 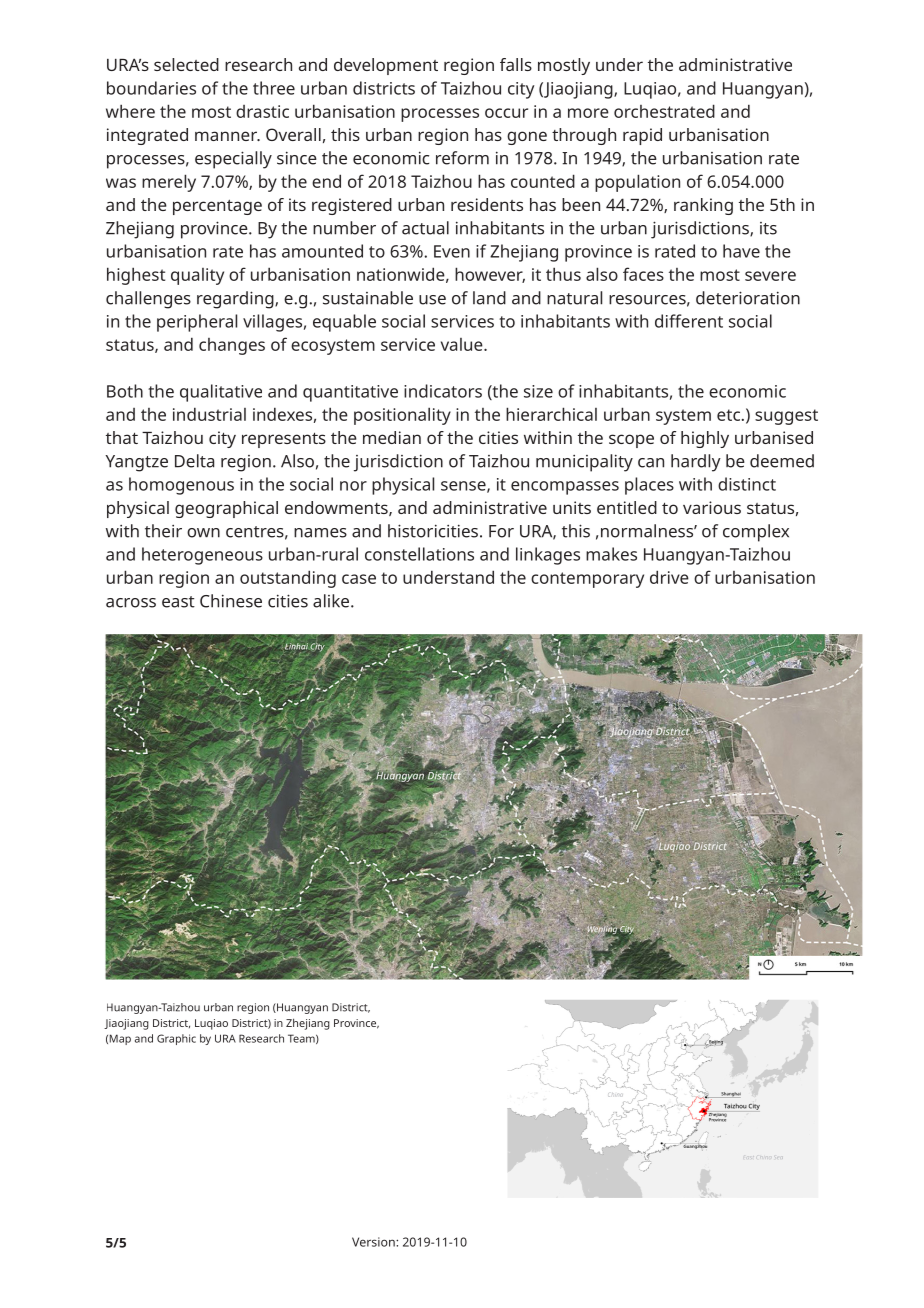 What do you see at coordinates (359, 579) in the page?
I see `case` at bounding box center [359, 579].
